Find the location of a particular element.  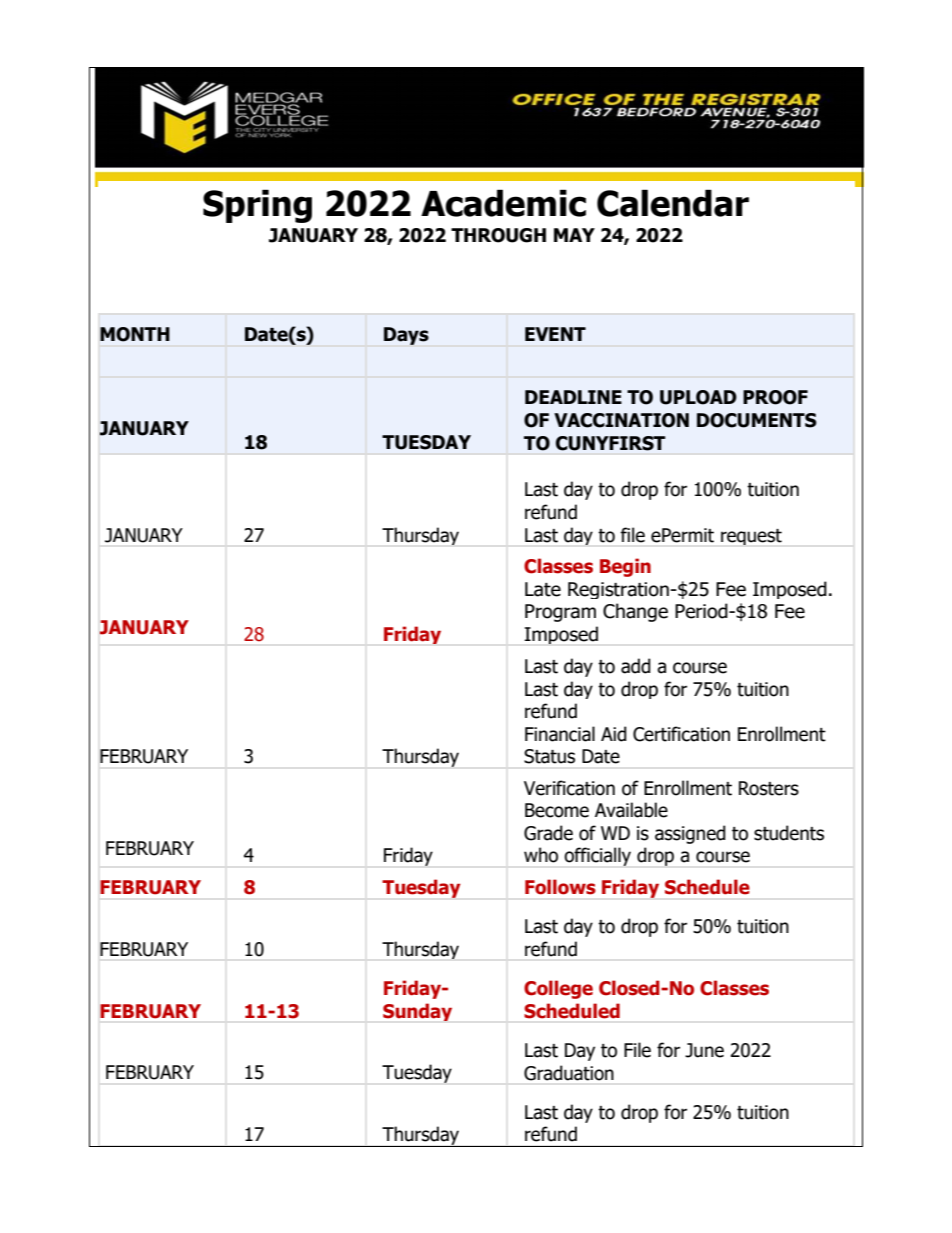

THROUGH is located at coordinates (498, 235).
